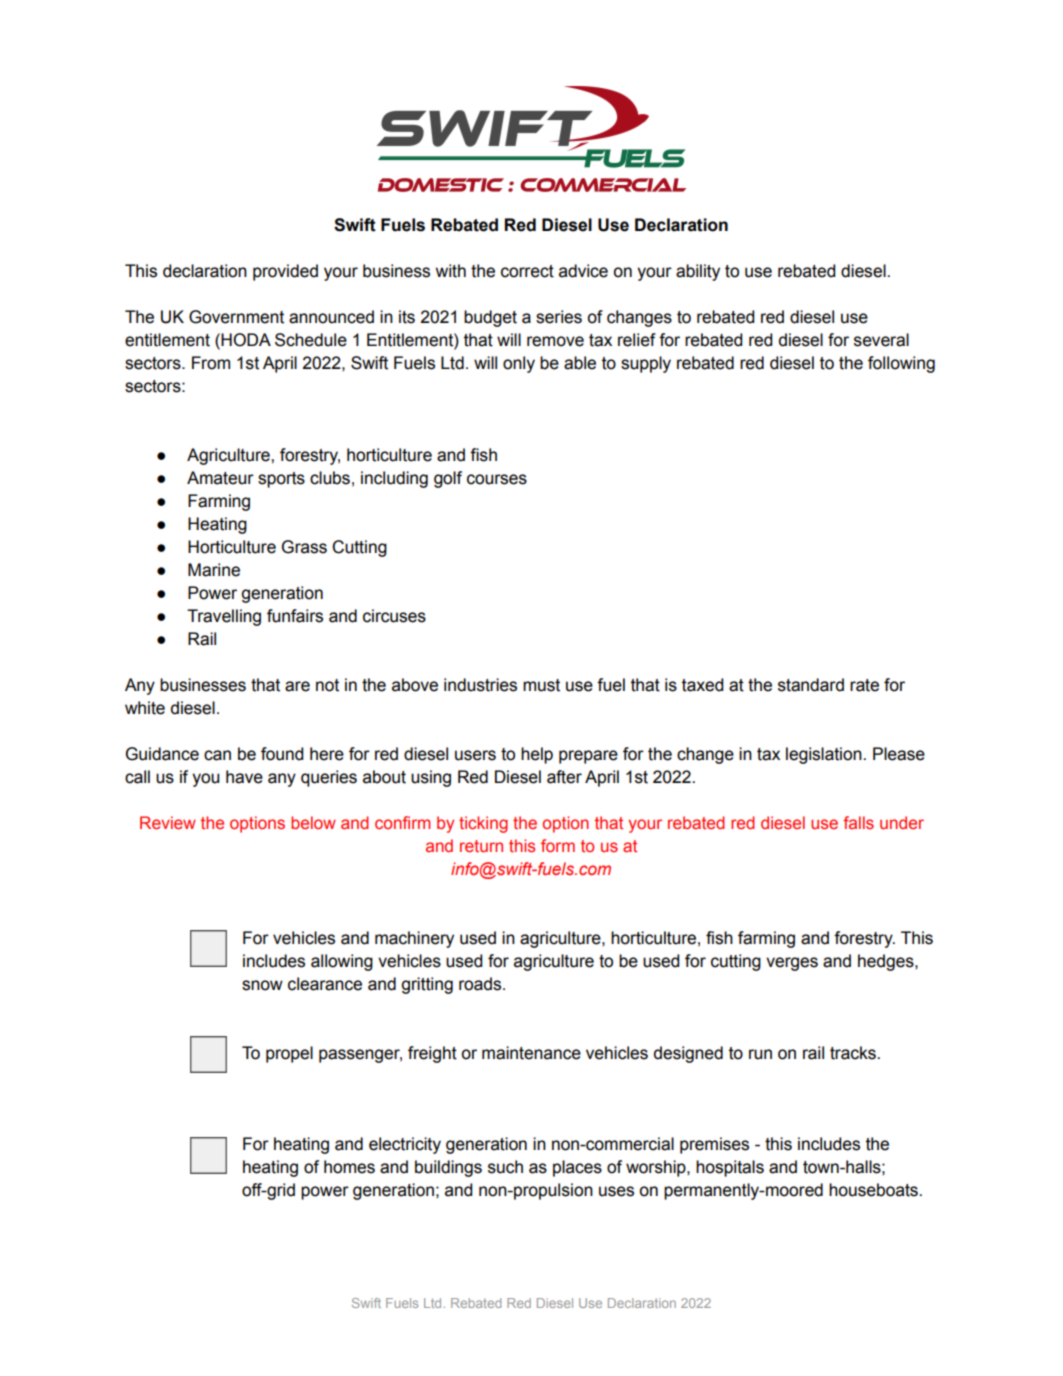 This image has width=1063, height=1376. What do you see at coordinates (811, 685) in the image?
I see `standard` at bounding box center [811, 685].
